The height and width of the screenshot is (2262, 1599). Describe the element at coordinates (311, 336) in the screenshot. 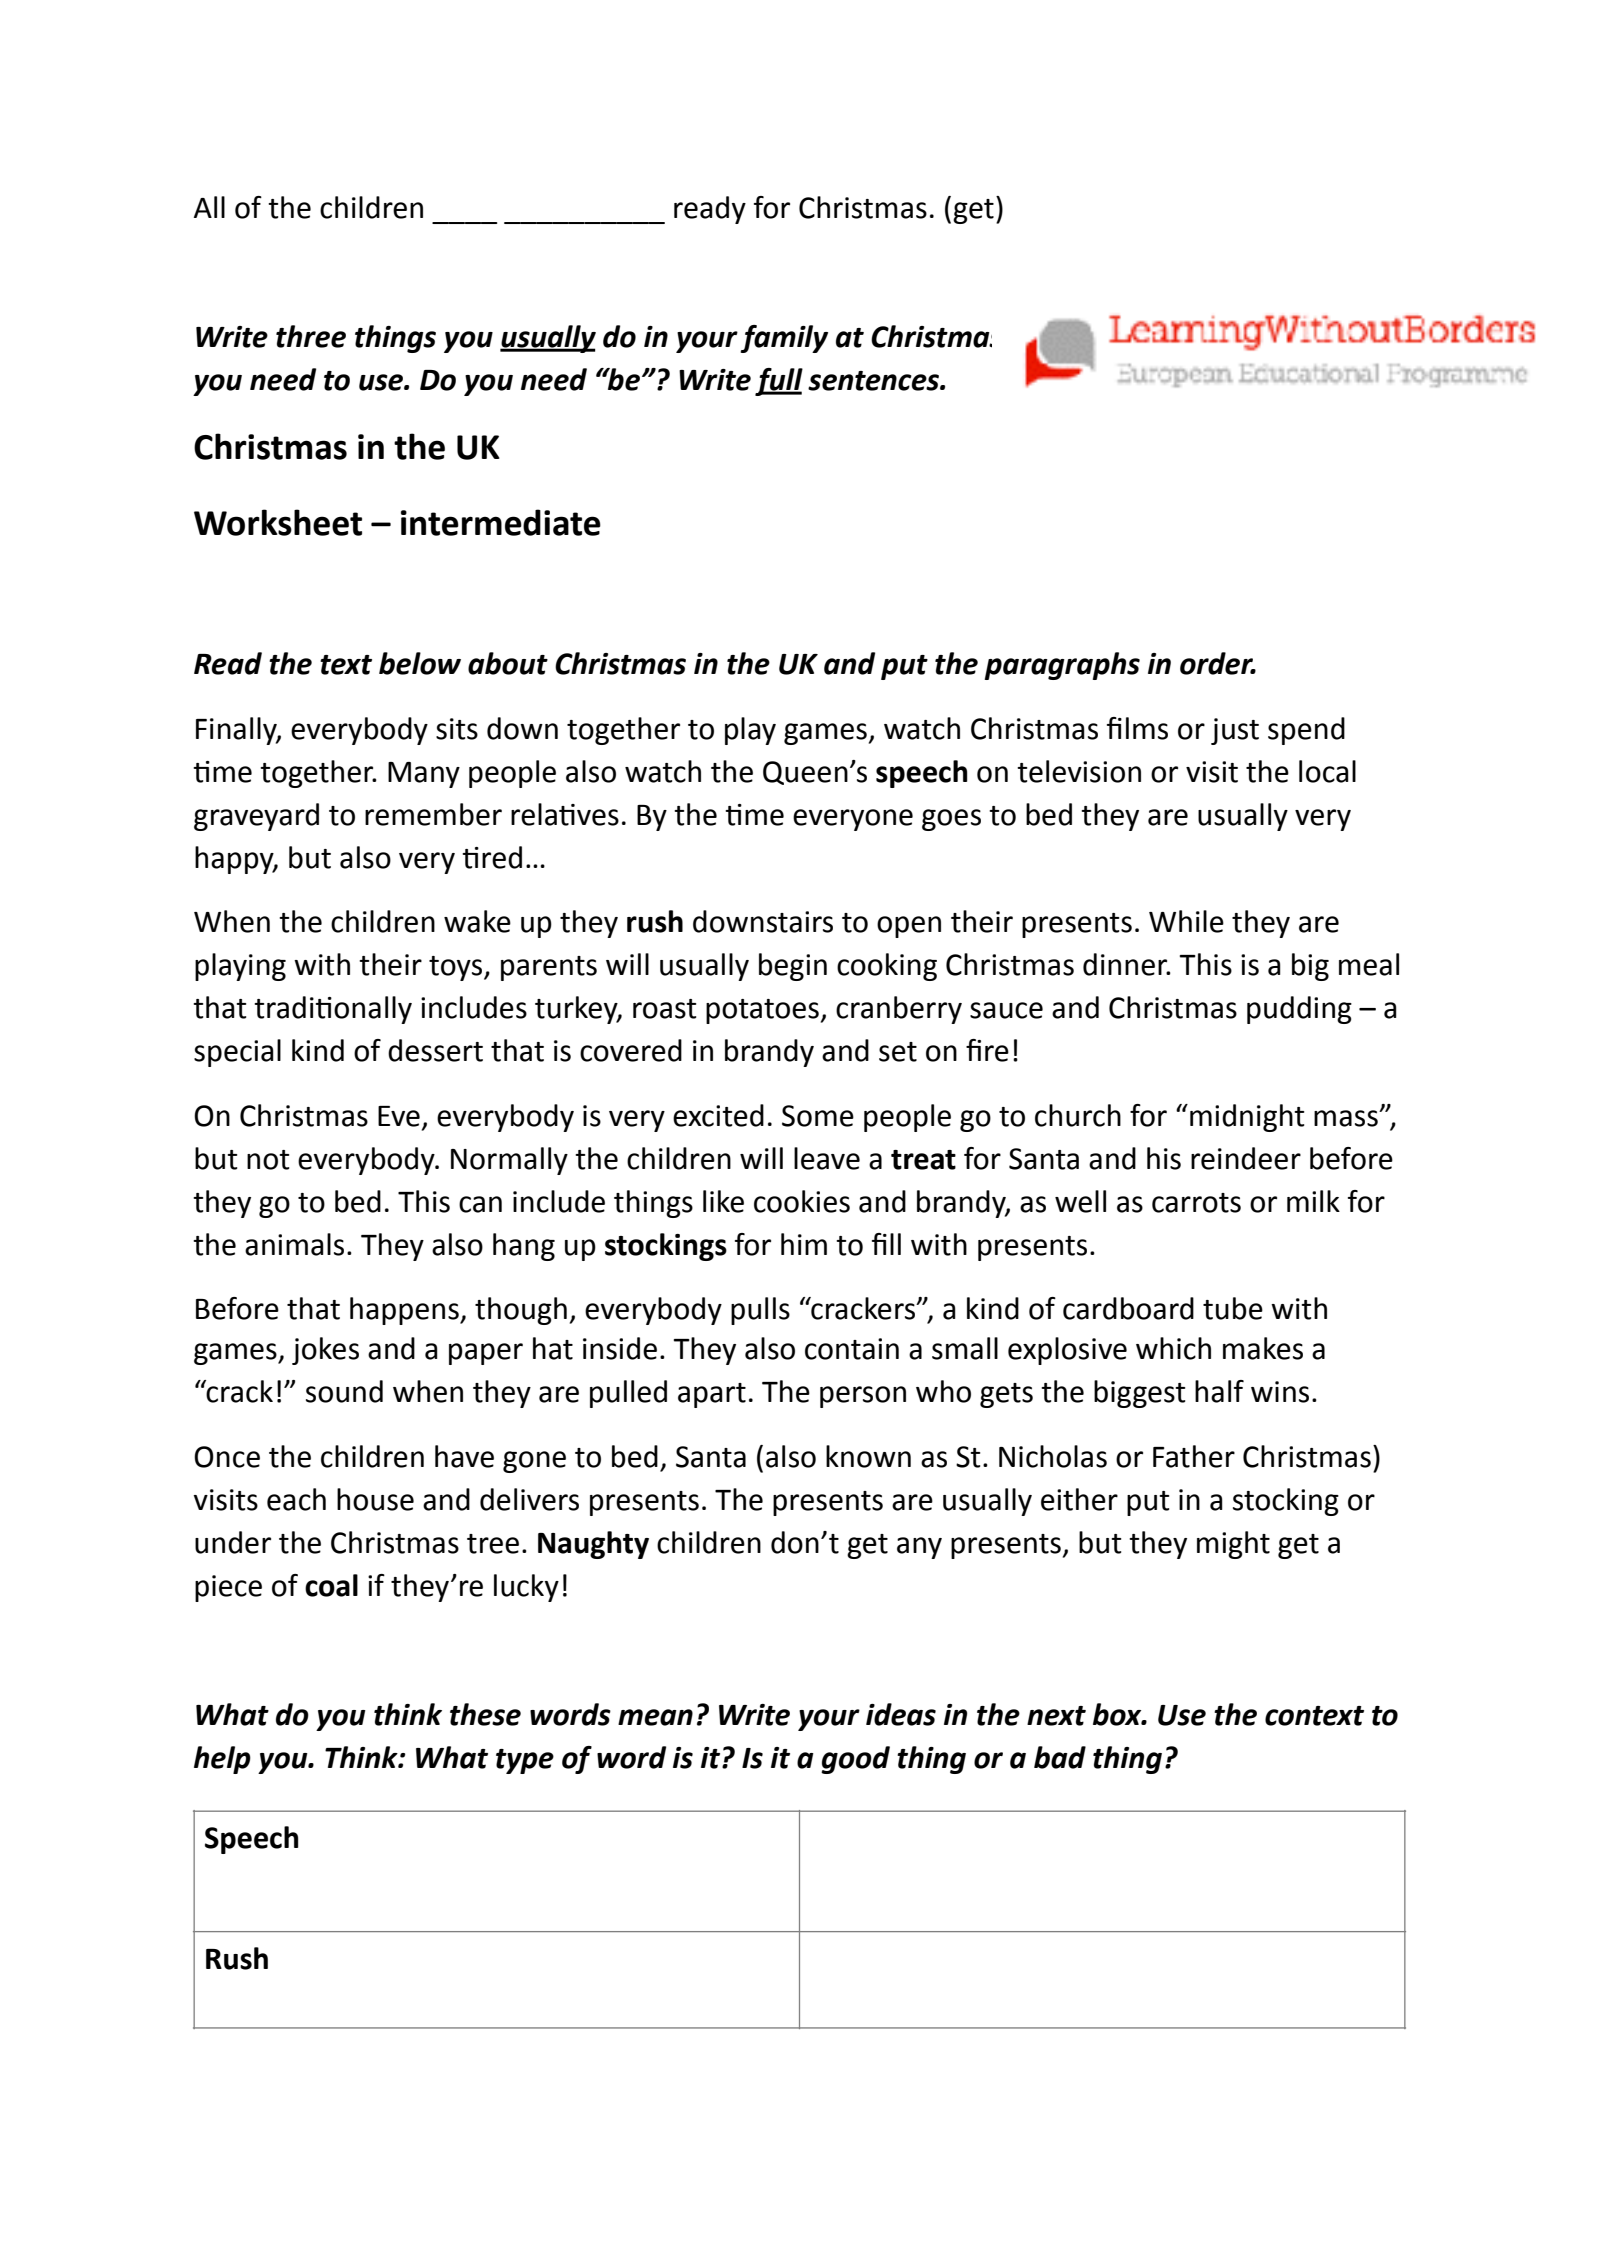

I see `three` at that location.
